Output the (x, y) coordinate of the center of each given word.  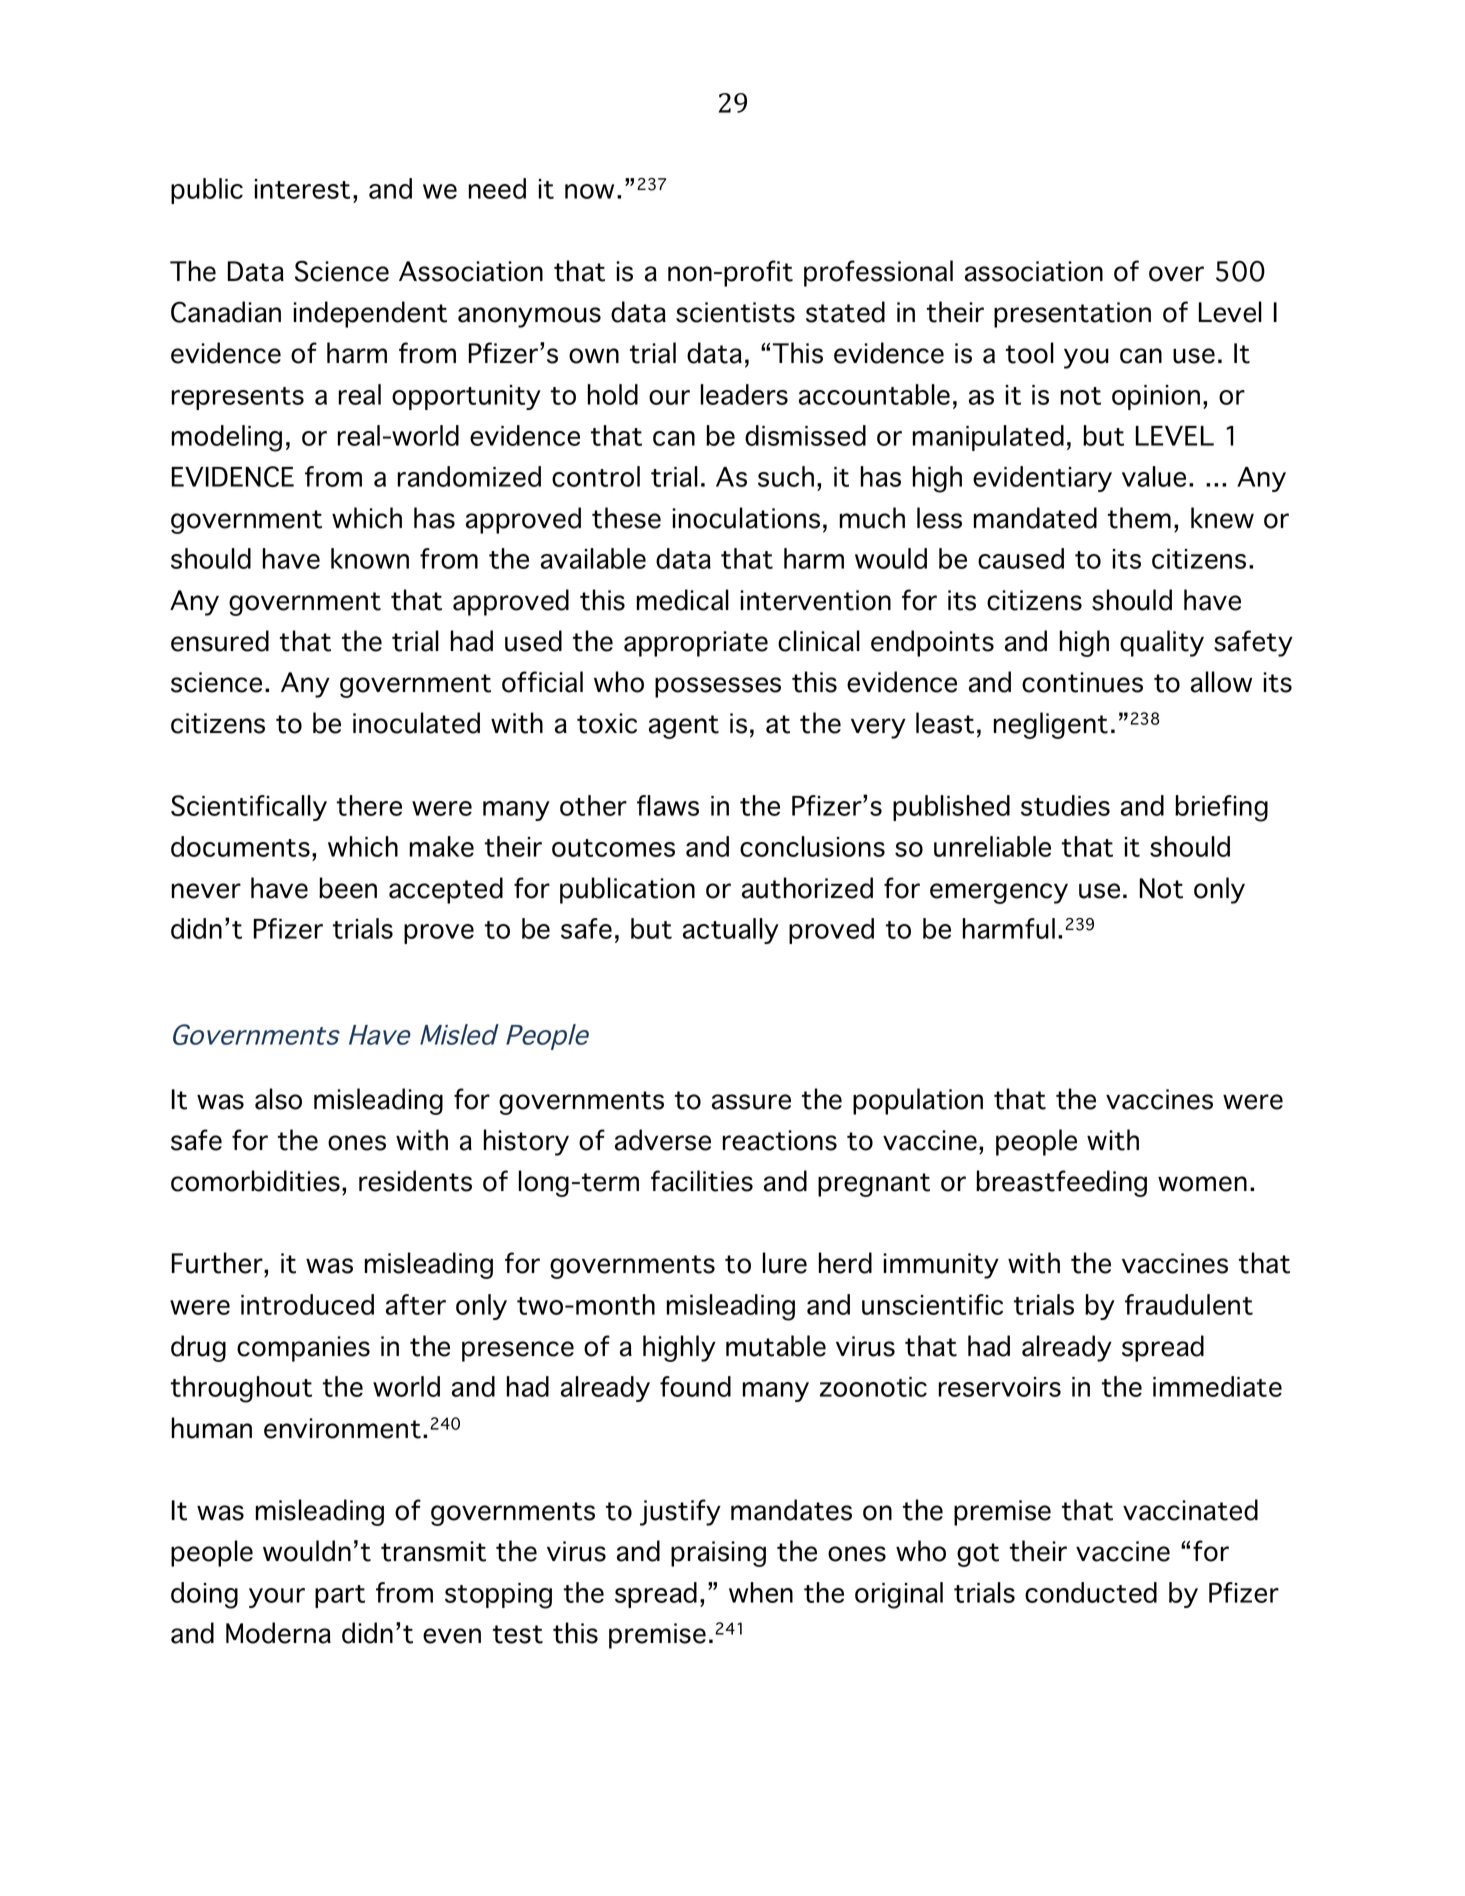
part (340, 1596)
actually (731, 931)
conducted (1091, 1592)
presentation (1072, 315)
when (761, 1592)
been (348, 888)
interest (302, 189)
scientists (735, 312)
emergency (999, 893)
